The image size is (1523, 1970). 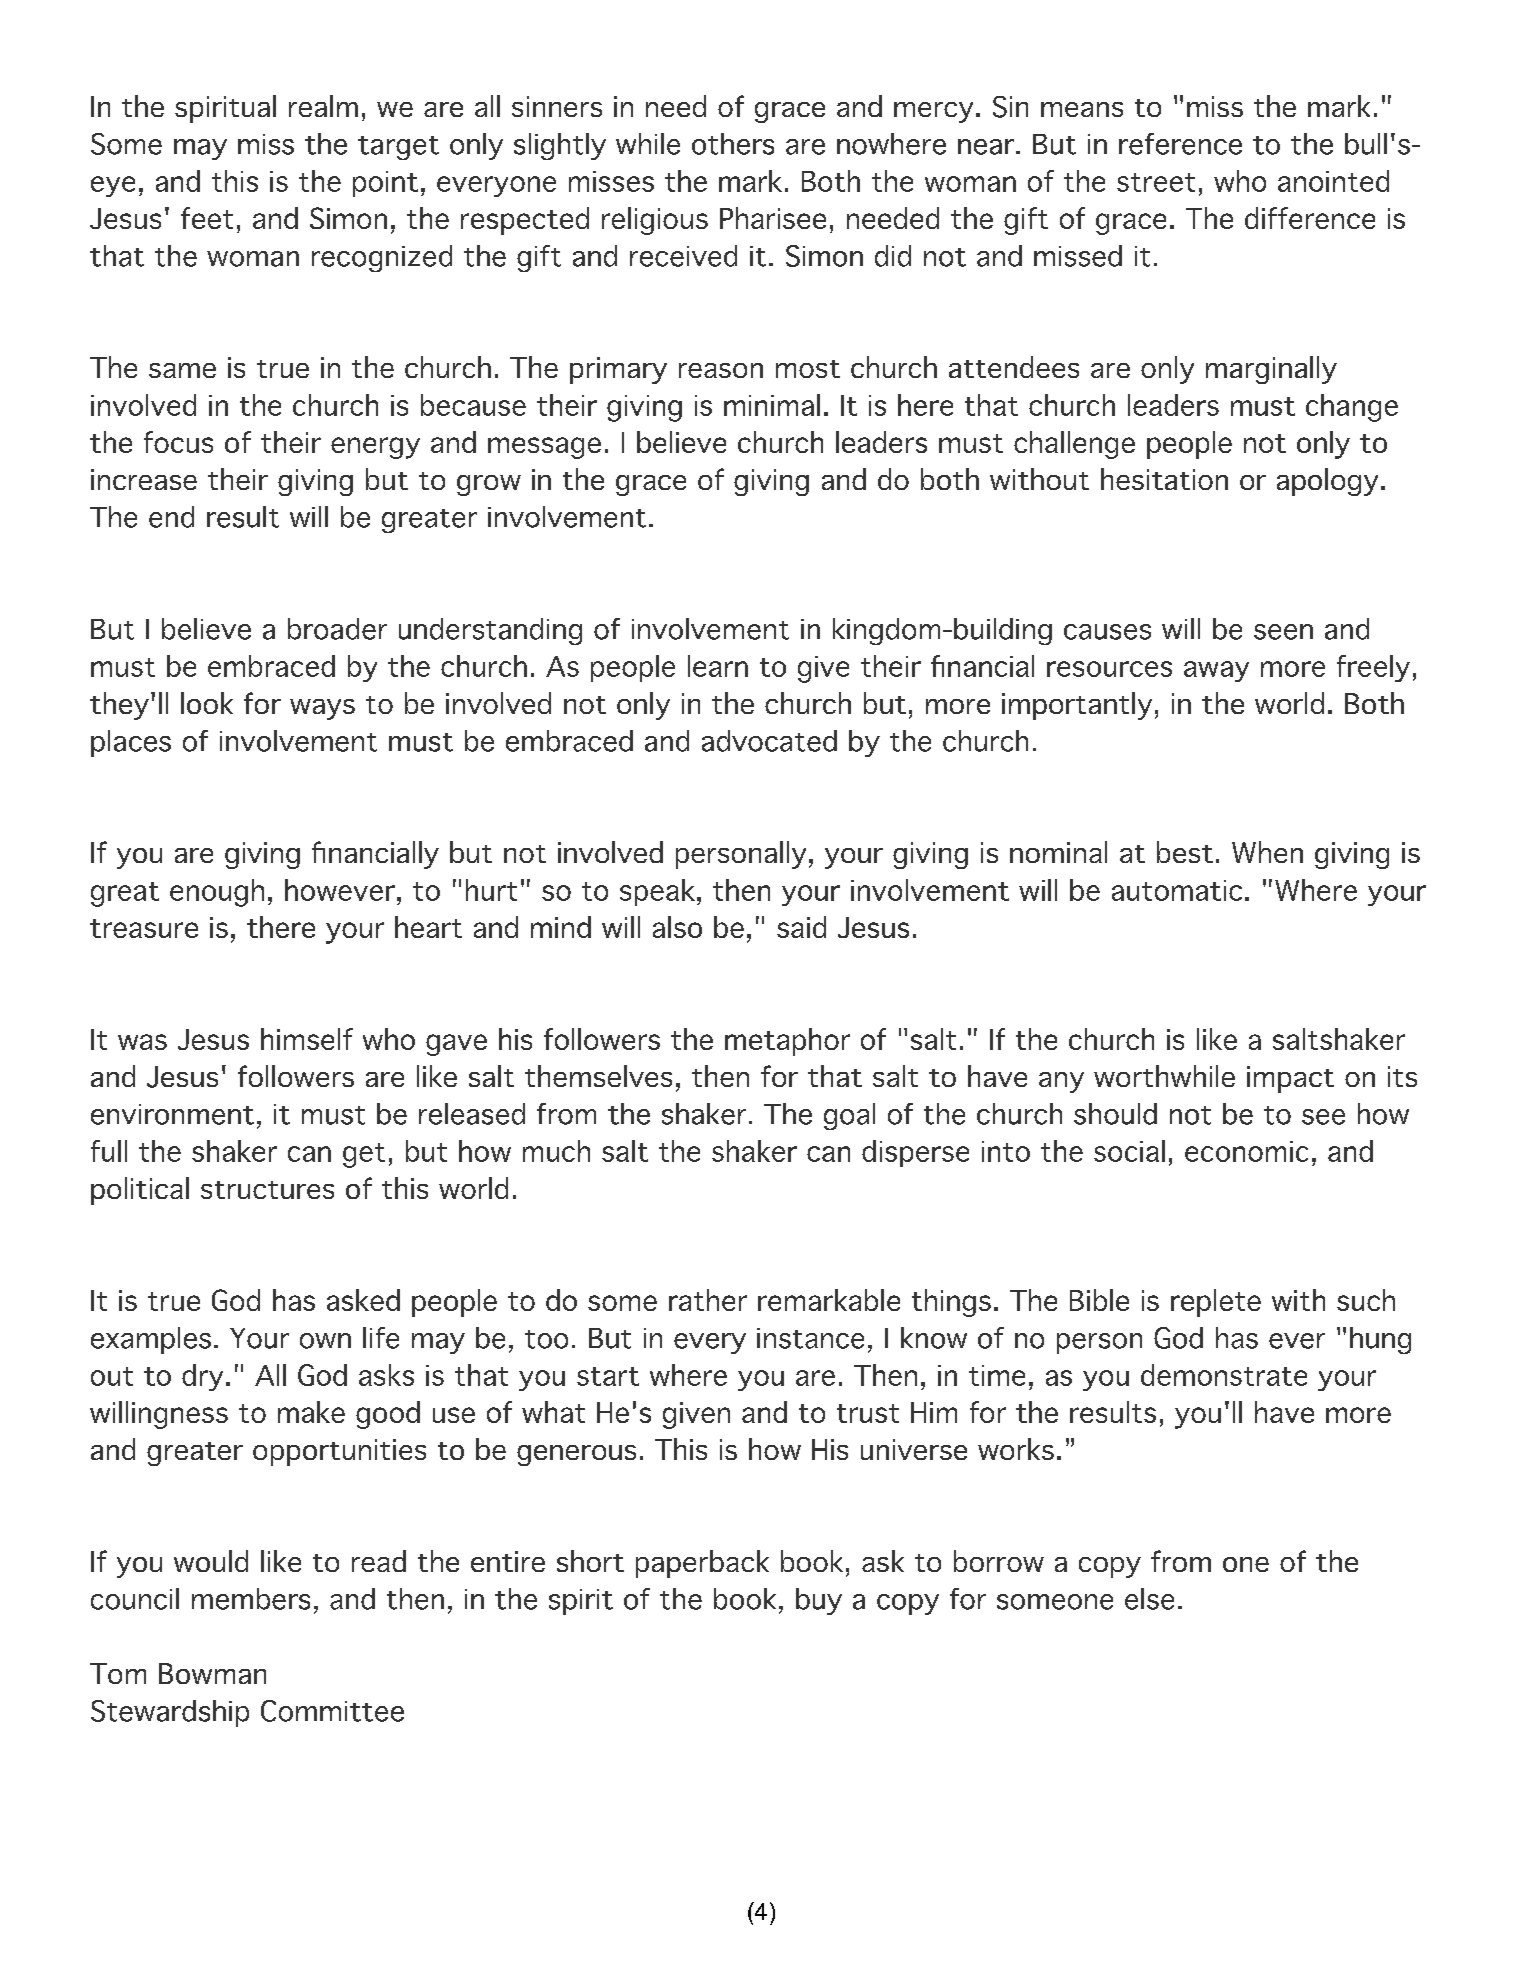 I want to click on realm, so click(x=323, y=106).
